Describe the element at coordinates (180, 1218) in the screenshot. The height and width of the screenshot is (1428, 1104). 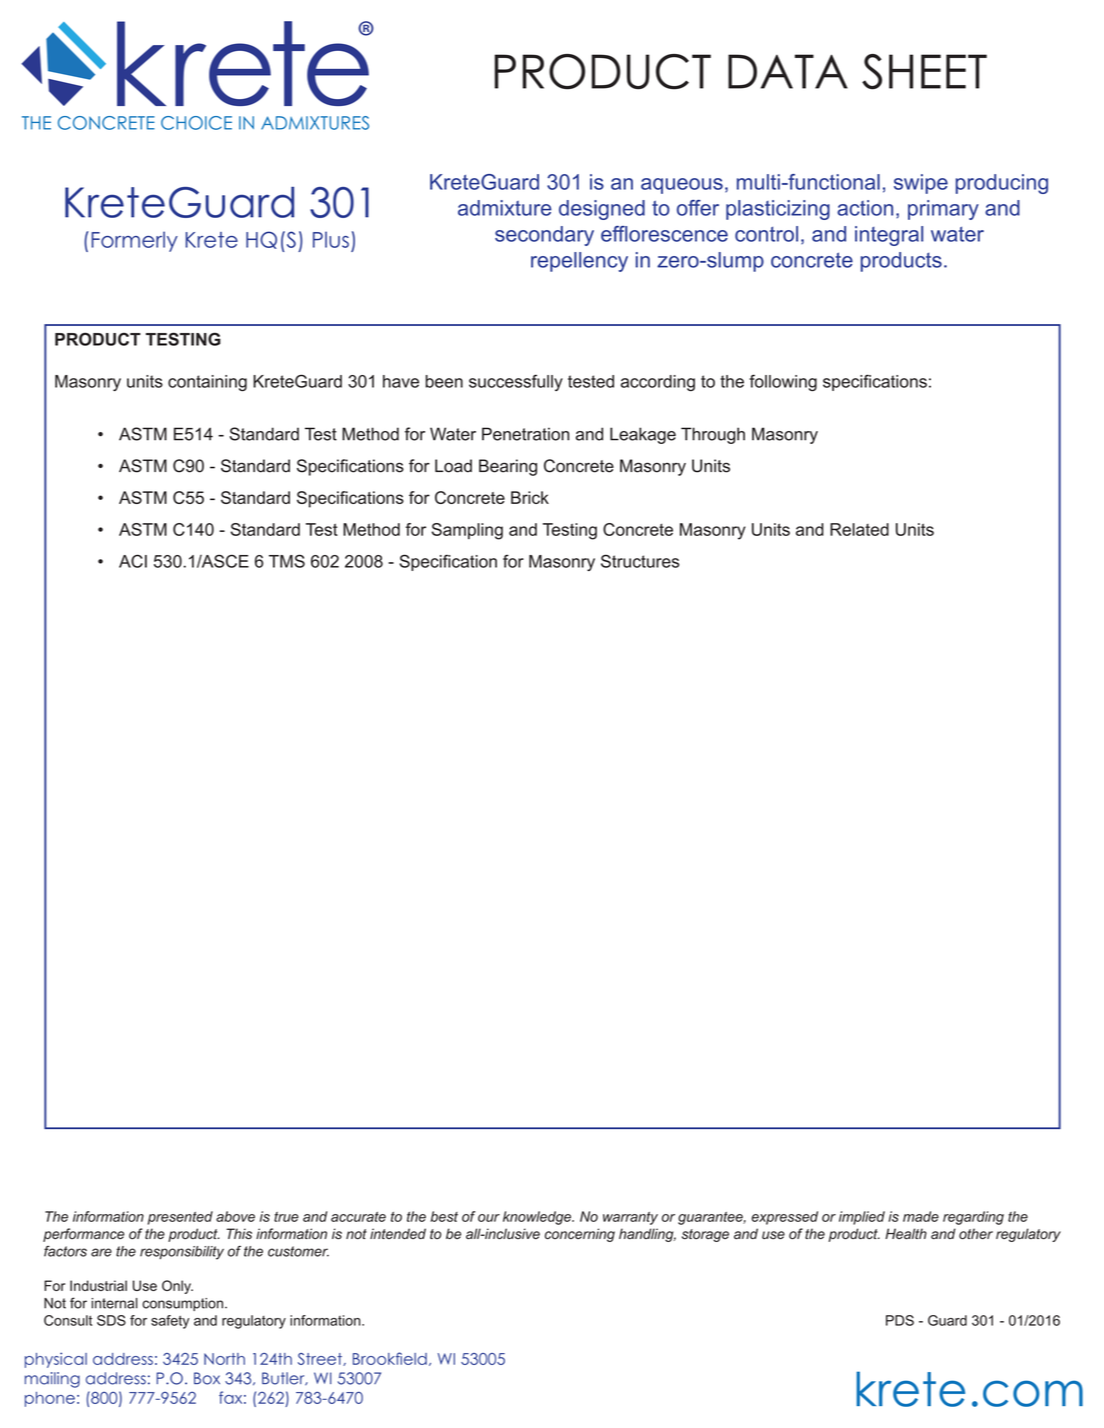
I see `presented` at that location.
